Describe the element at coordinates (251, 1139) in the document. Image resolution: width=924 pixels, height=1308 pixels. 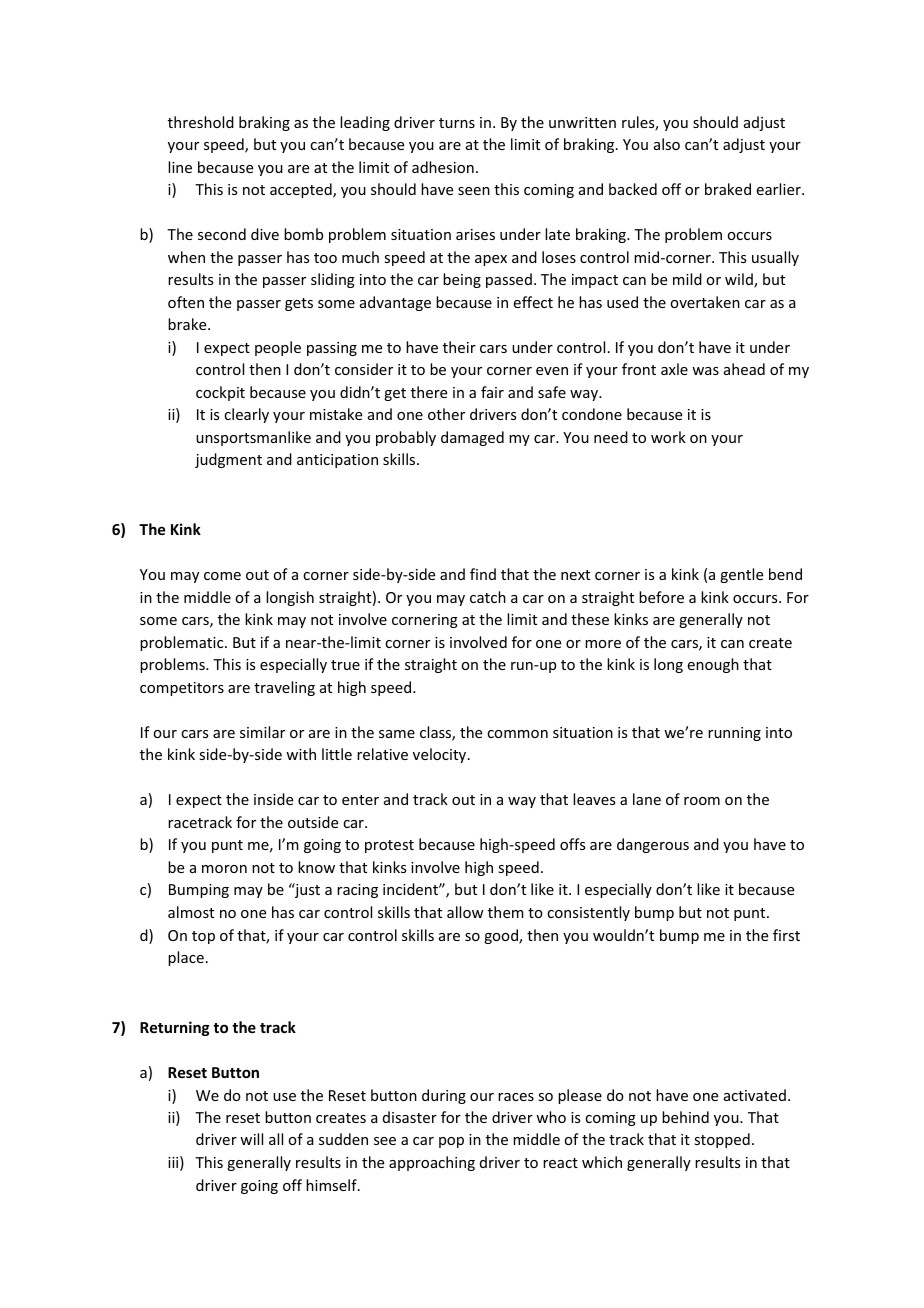
I see `will` at that location.
